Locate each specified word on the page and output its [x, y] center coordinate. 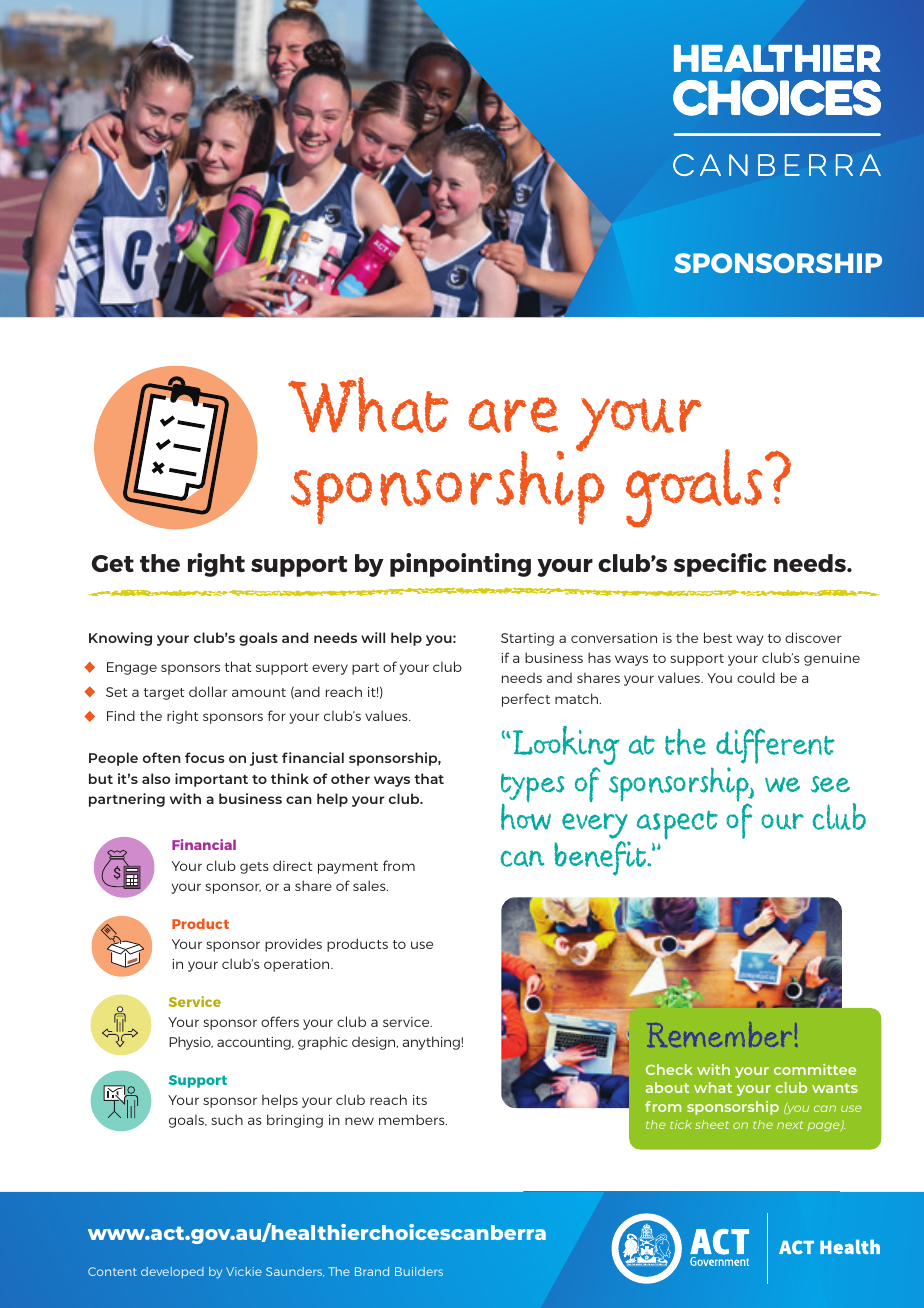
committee [815, 1069]
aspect [677, 825]
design [375, 1043]
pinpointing [460, 565]
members [413, 1119]
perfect [526, 700]
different [775, 746]
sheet [712, 1124]
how [526, 815]
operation [298, 965]
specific [720, 565]
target [164, 694]
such [227, 1119]
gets [254, 868]
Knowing [120, 639]
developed [172, 1272]
